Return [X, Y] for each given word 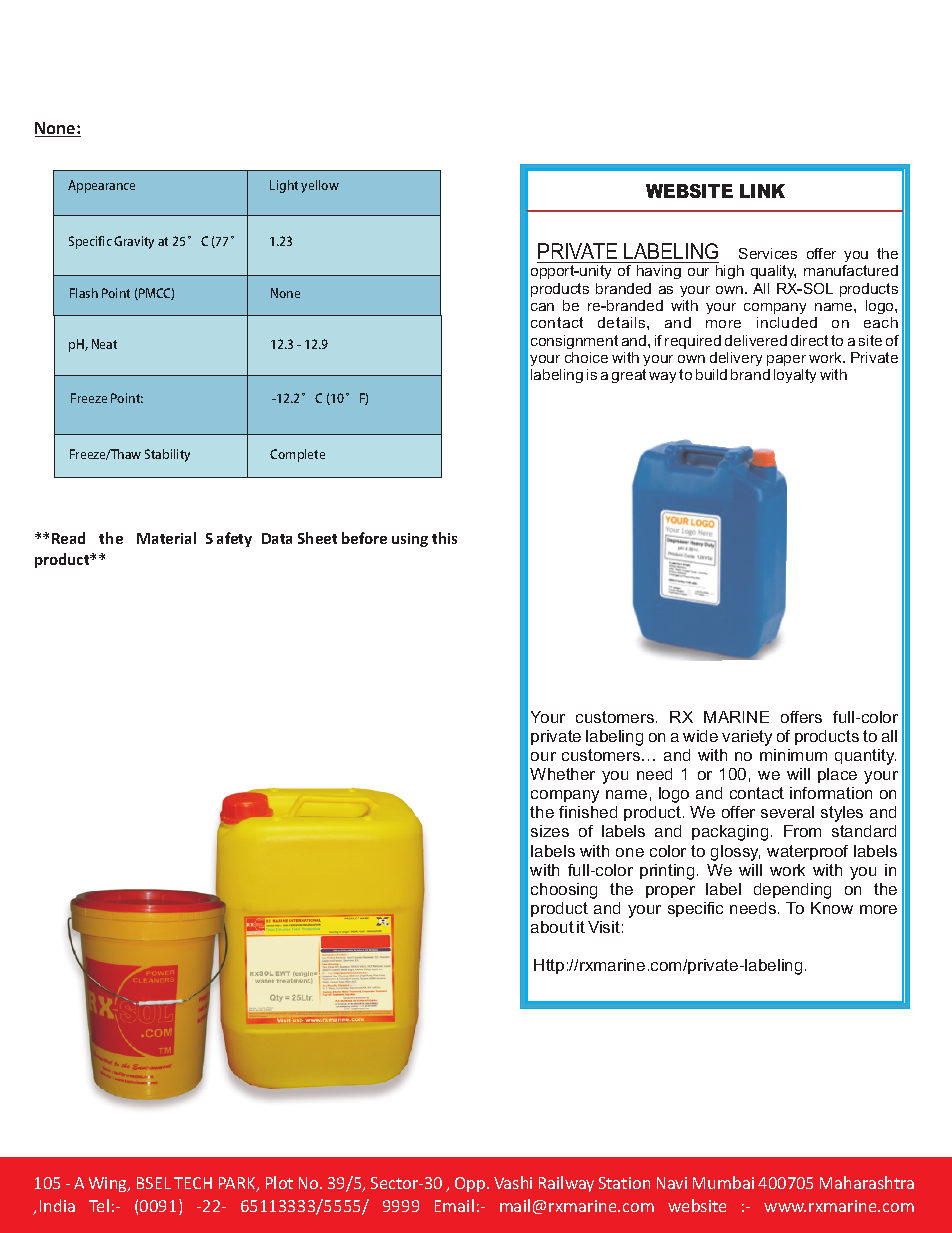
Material [166, 538]
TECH [193, 1183]
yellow [320, 186]
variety [747, 738]
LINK [762, 191]
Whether [562, 774]
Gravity [134, 242]
